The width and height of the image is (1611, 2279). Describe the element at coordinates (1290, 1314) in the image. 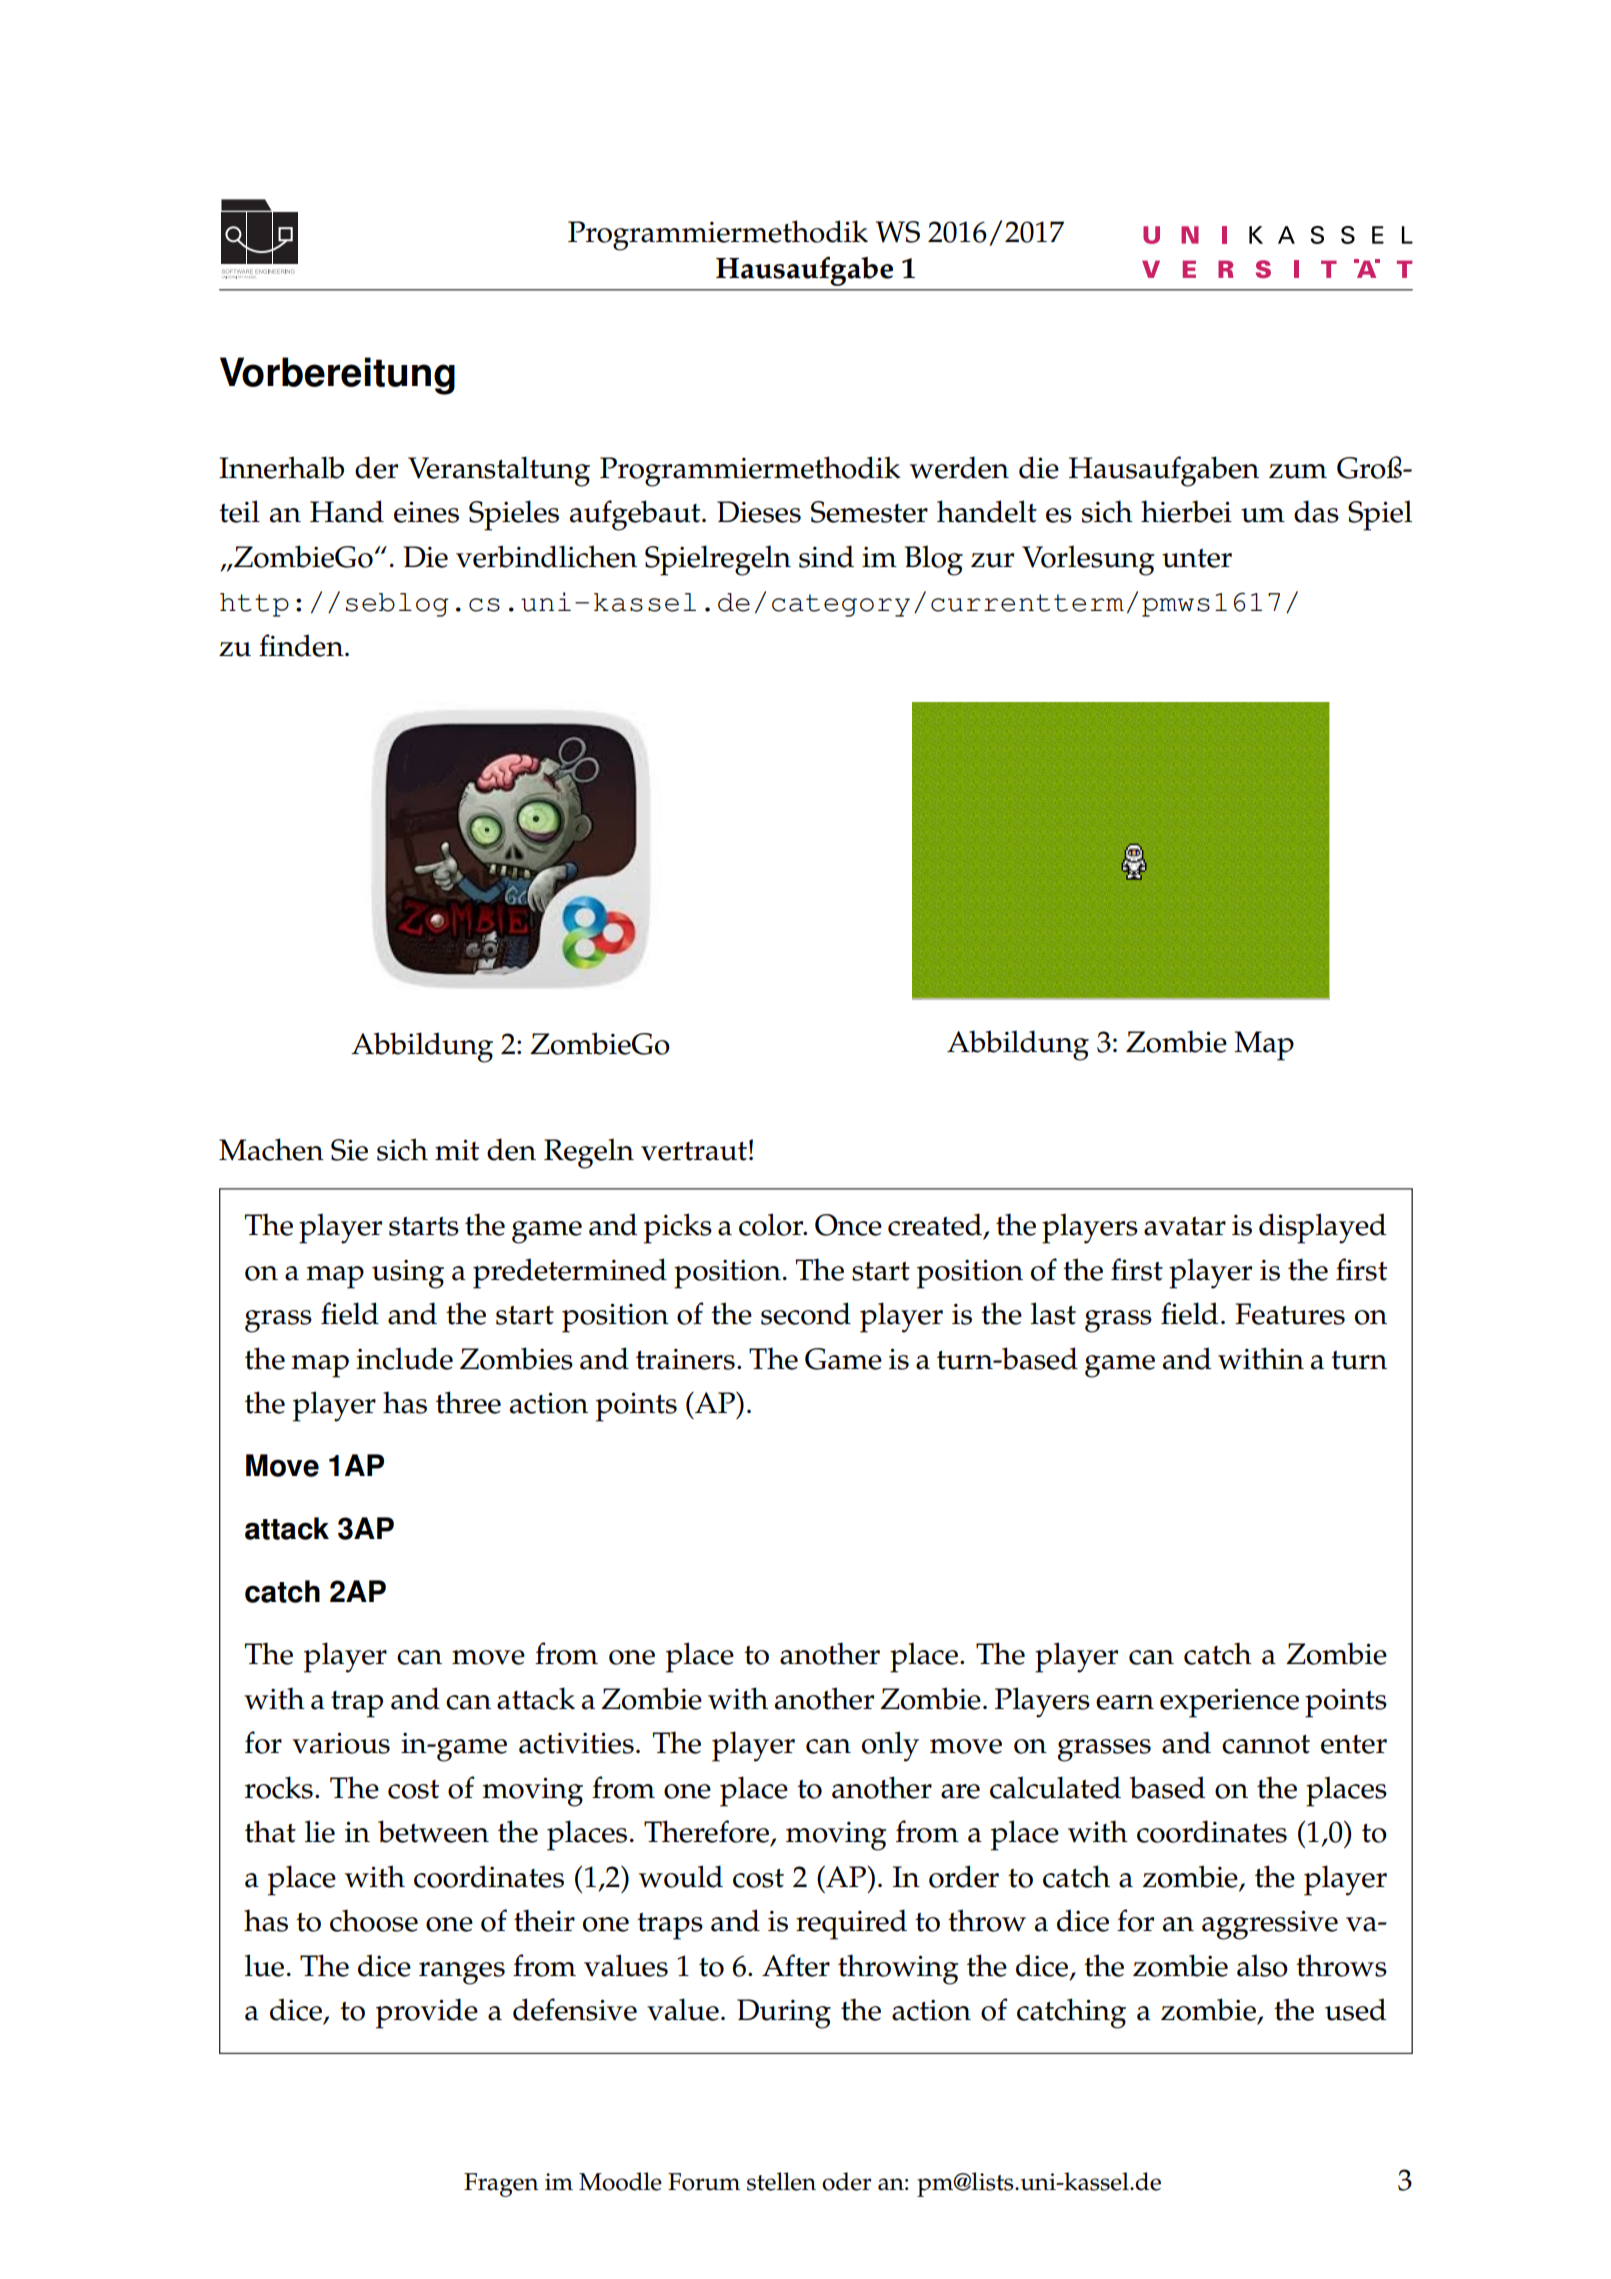

I see `Features` at that location.
